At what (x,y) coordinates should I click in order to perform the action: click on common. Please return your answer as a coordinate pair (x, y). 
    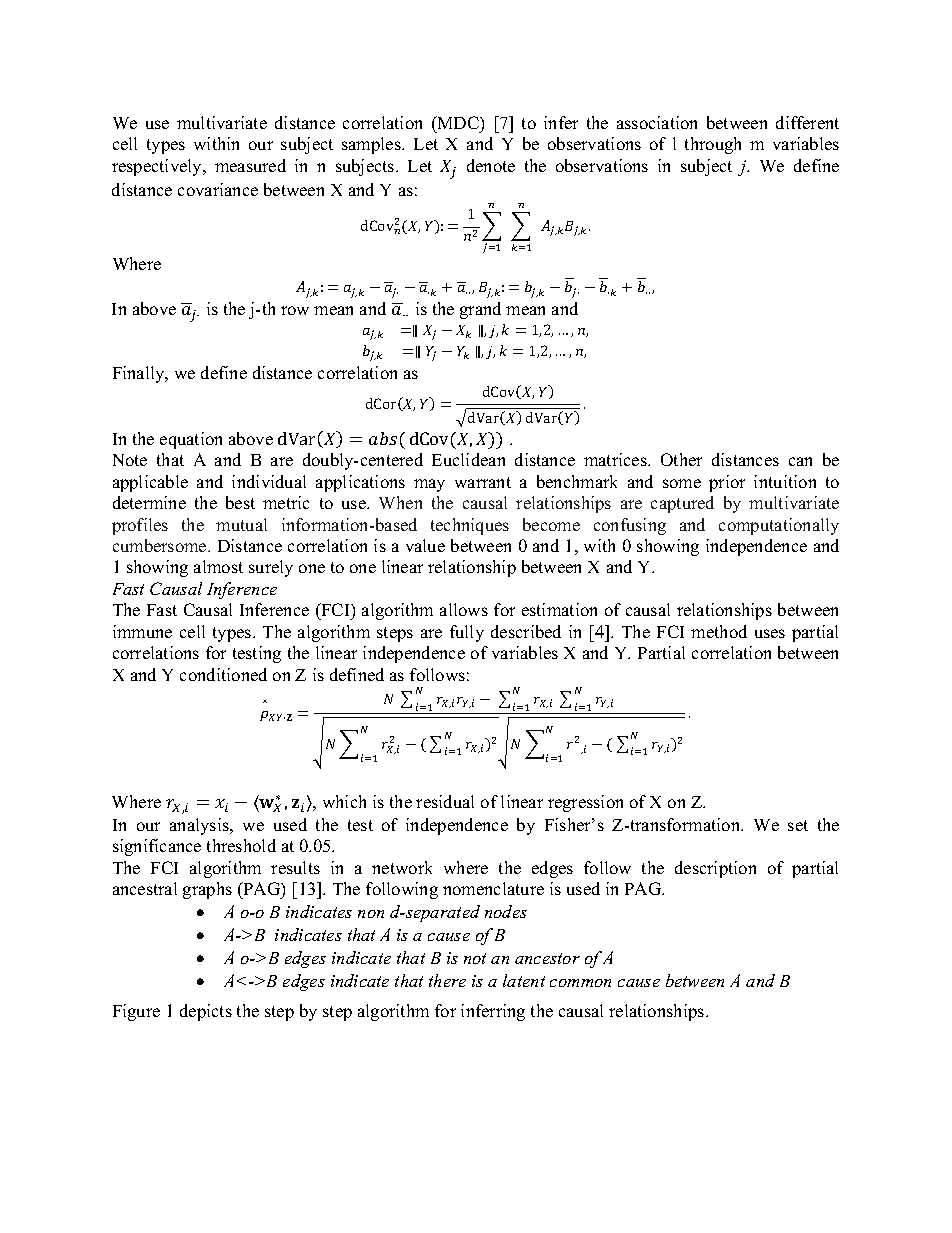
    Looking at the image, I should click on (580, 983).
